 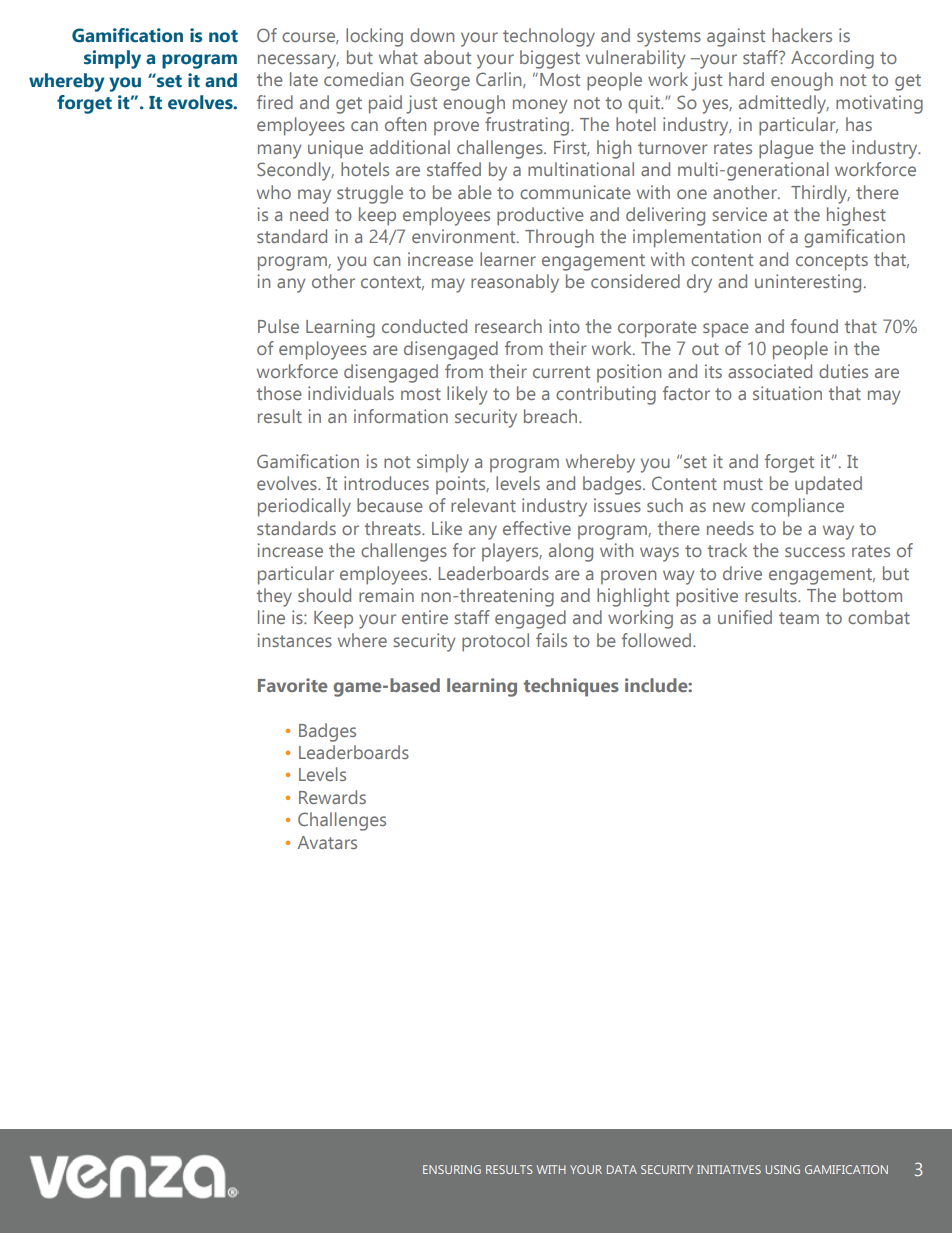 What do you see at coordinates (550, 59) in the page?
I see `biggest` at bounding box center [550, 59].
